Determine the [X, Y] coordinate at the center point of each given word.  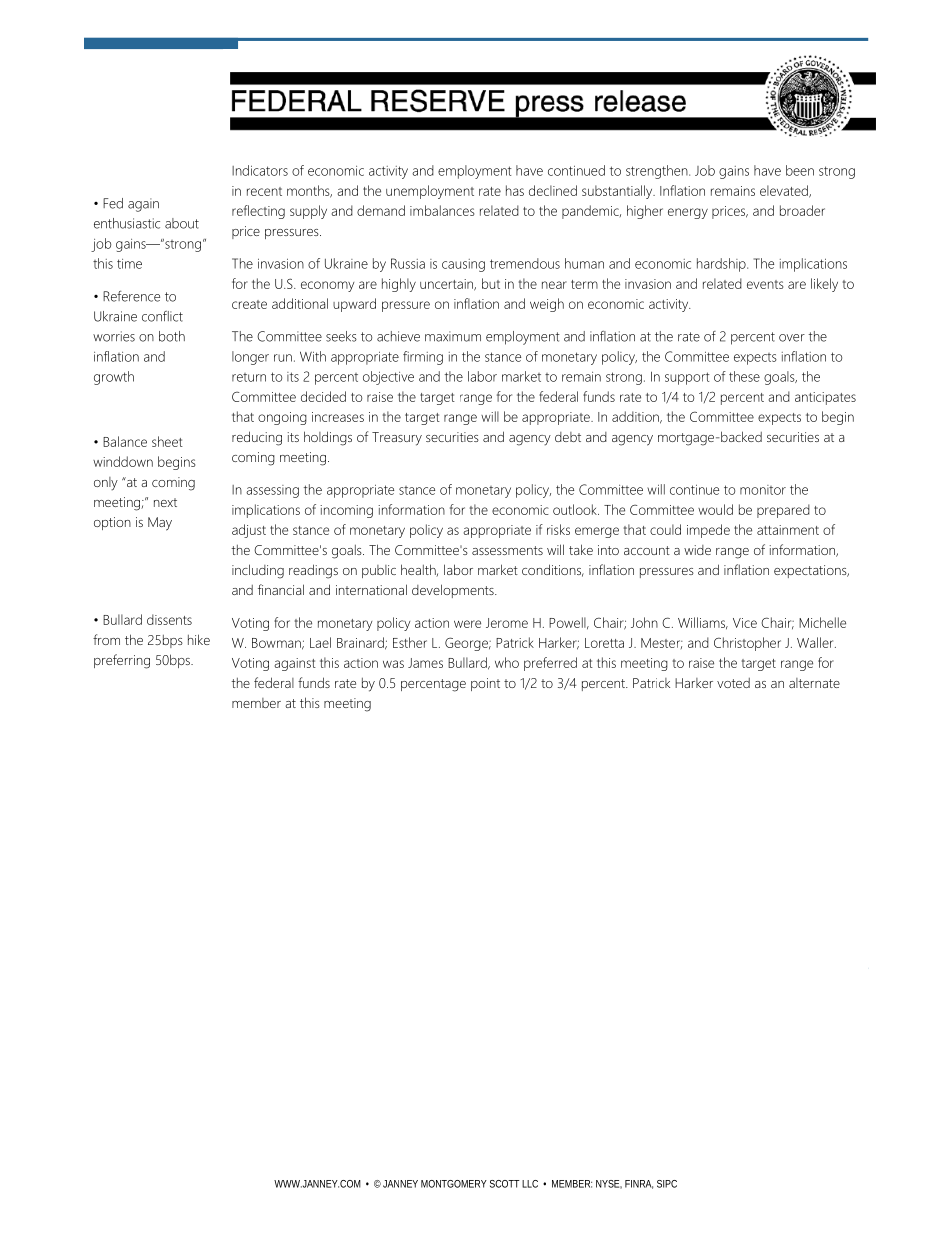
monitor [763, 490]
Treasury [397, 439]
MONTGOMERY [454, 1184]
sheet [167, 441]
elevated [785, 191]
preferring [122, 661]
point [485, 684]
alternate [814, 683]
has [515, 190]
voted [733, 683]
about [182, 223]
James [425, 663]
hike [199, 639]
